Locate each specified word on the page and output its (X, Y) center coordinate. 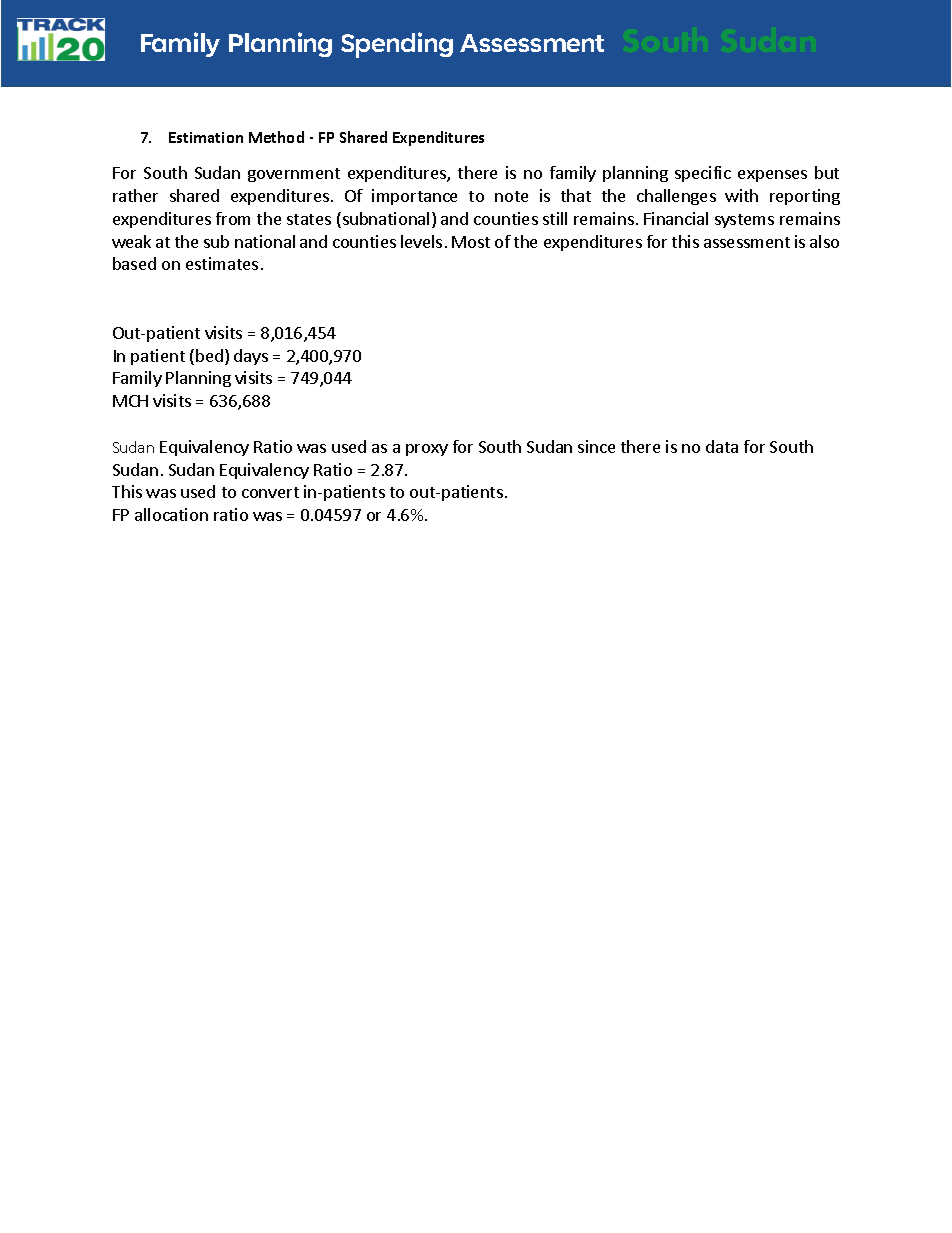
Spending (397, 45)
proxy (427, 450)
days (251, 357)
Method (276, 137)
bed (209, 355)
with (741, 195)
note (511, 196)
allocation (171, 514)
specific (703, 174)
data (722, 446)
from (233, 218)
